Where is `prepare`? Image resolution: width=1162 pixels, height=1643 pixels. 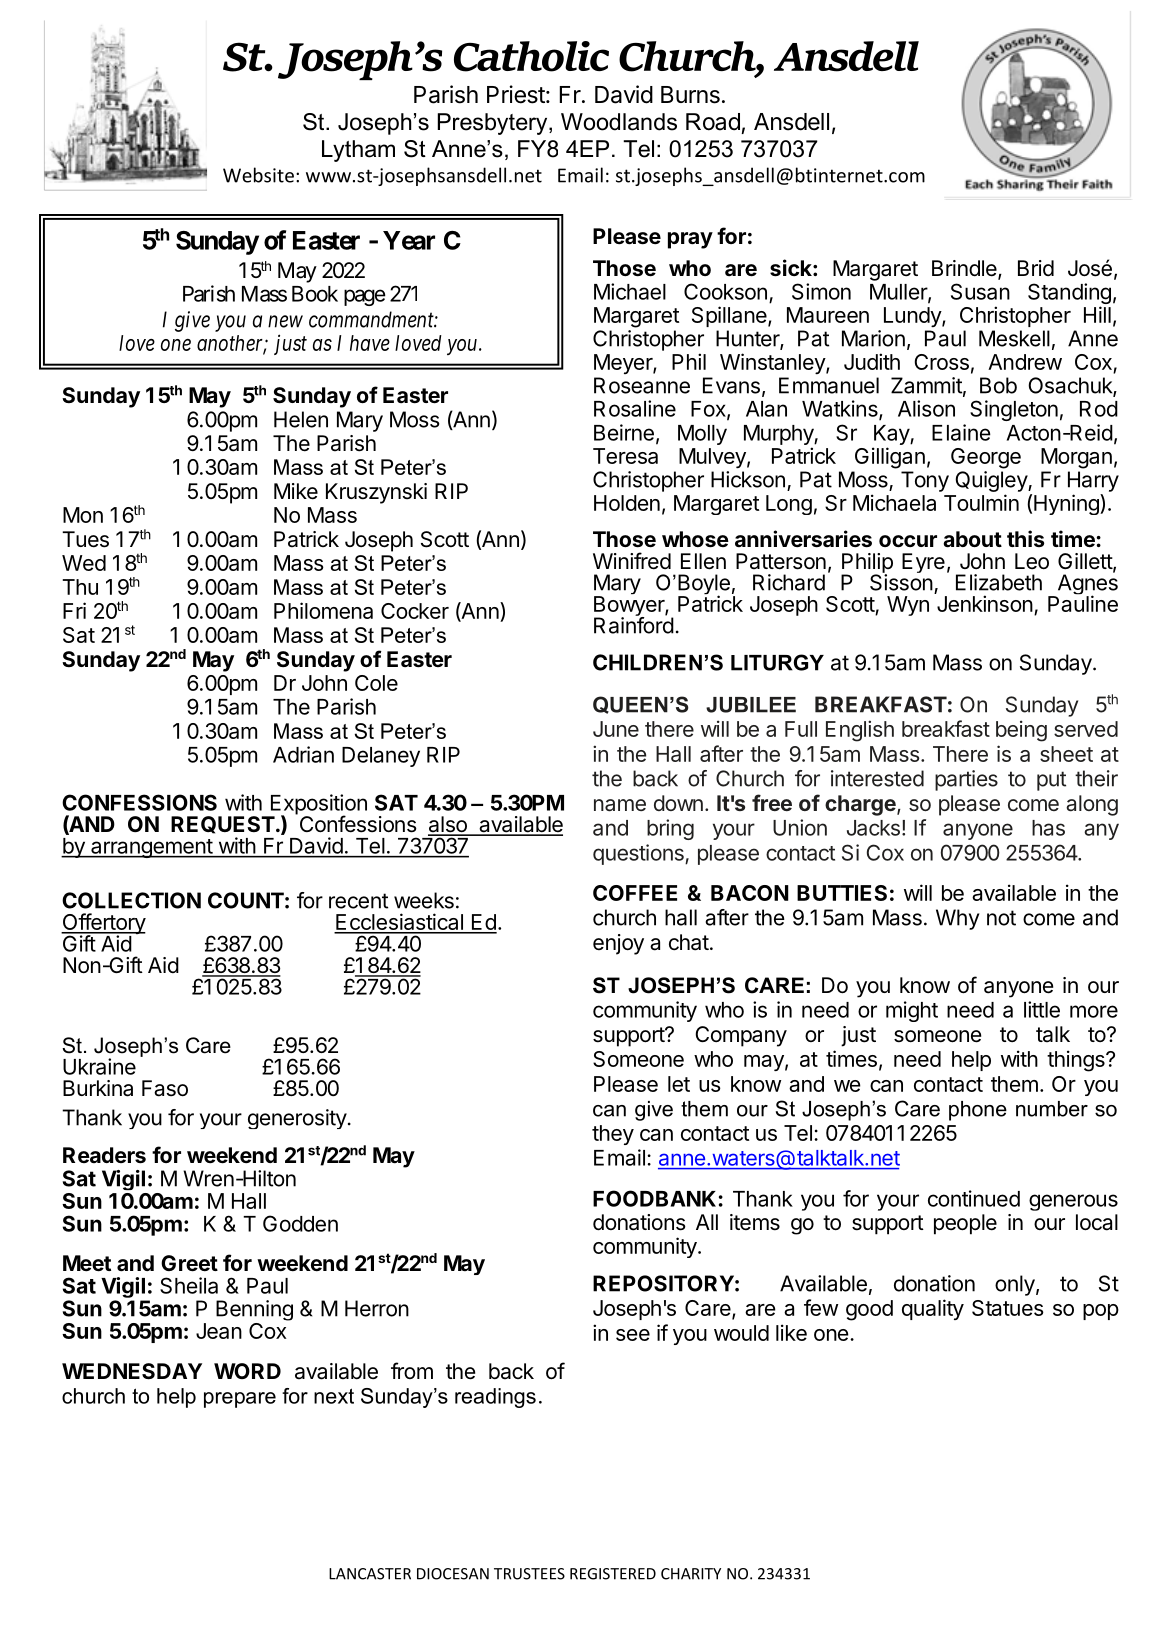
prepare is located at coordinates (240, 1400).
